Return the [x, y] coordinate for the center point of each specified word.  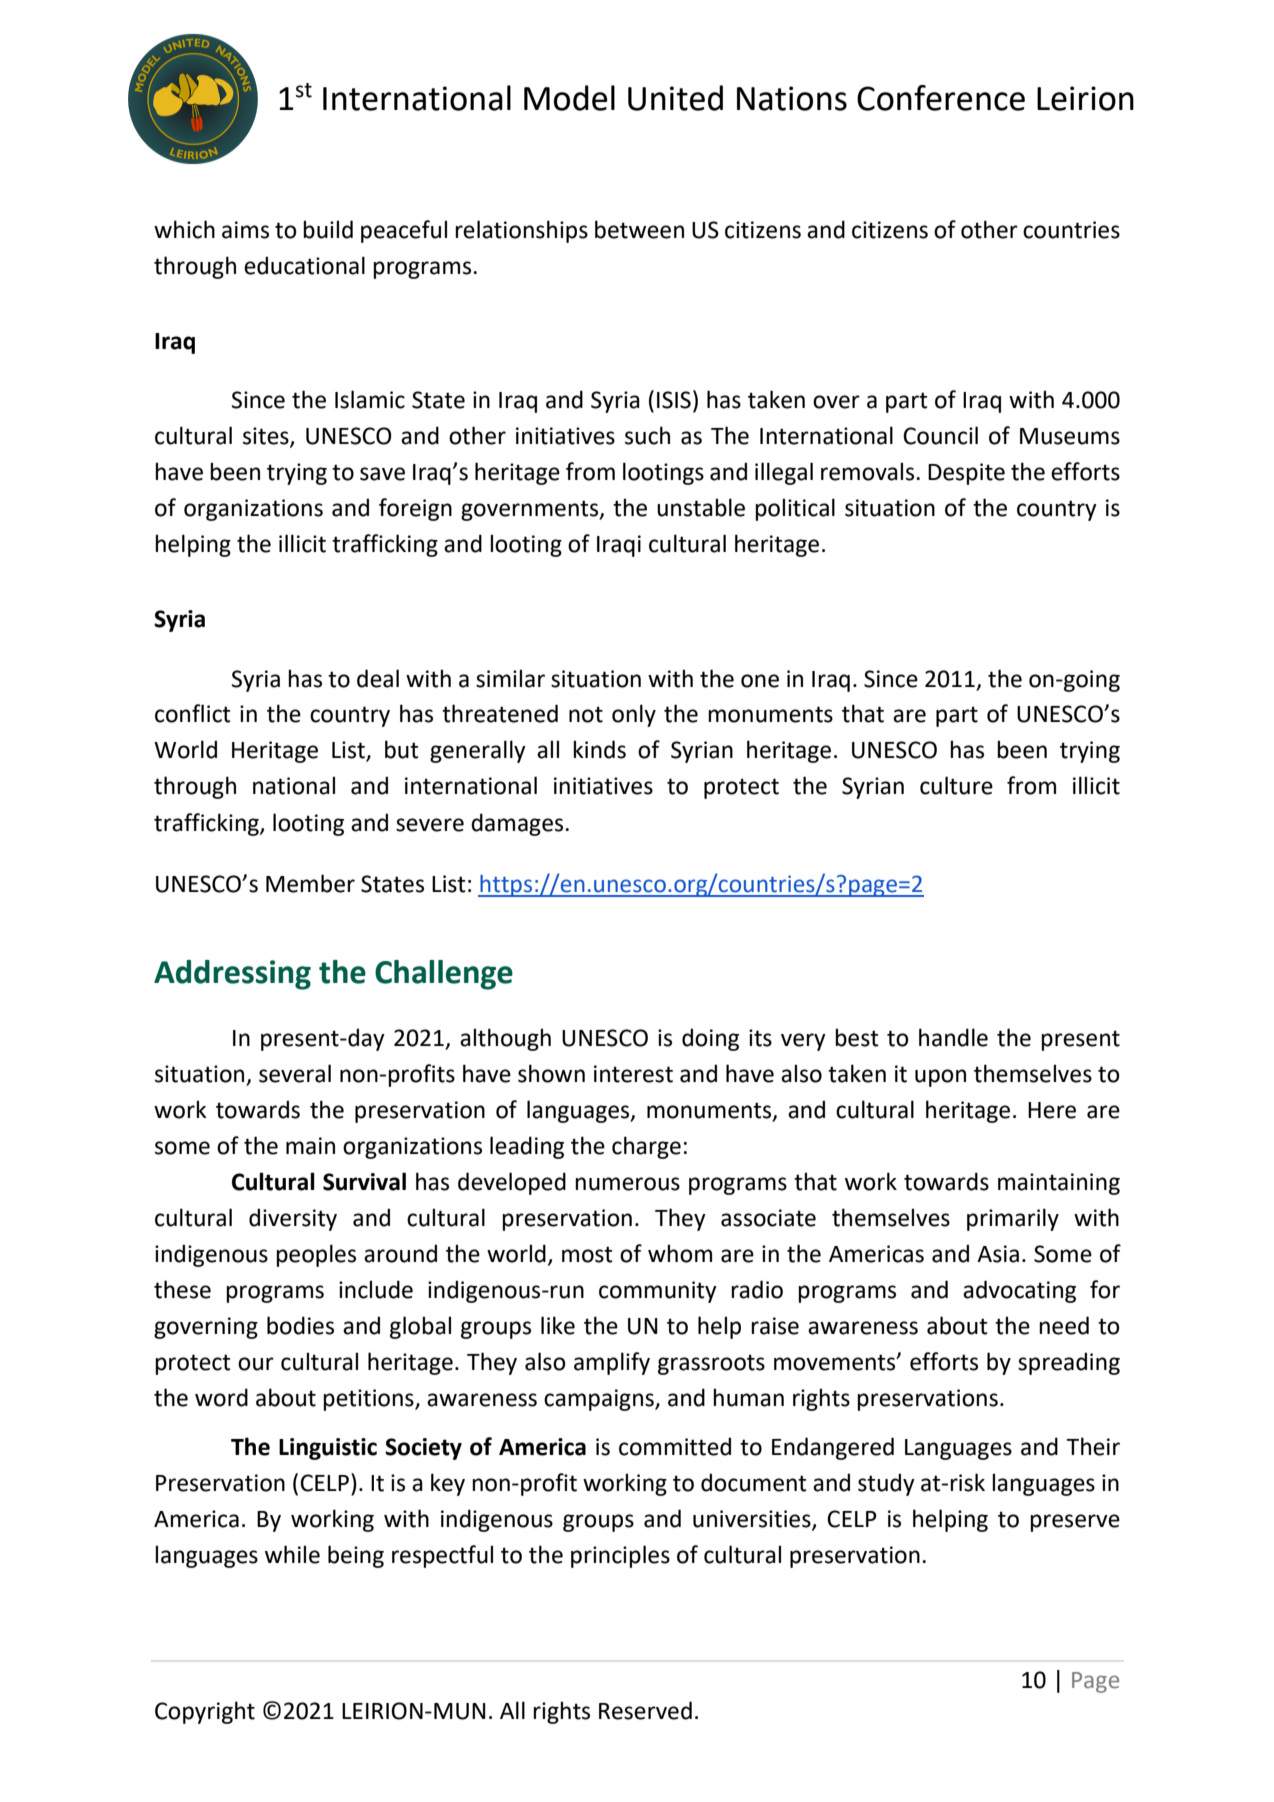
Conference [941, 98]
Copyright [205, 1712]
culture [956, 785]
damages [518, 824]
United [675, 98]
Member [310, 883]
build [328, 229]
